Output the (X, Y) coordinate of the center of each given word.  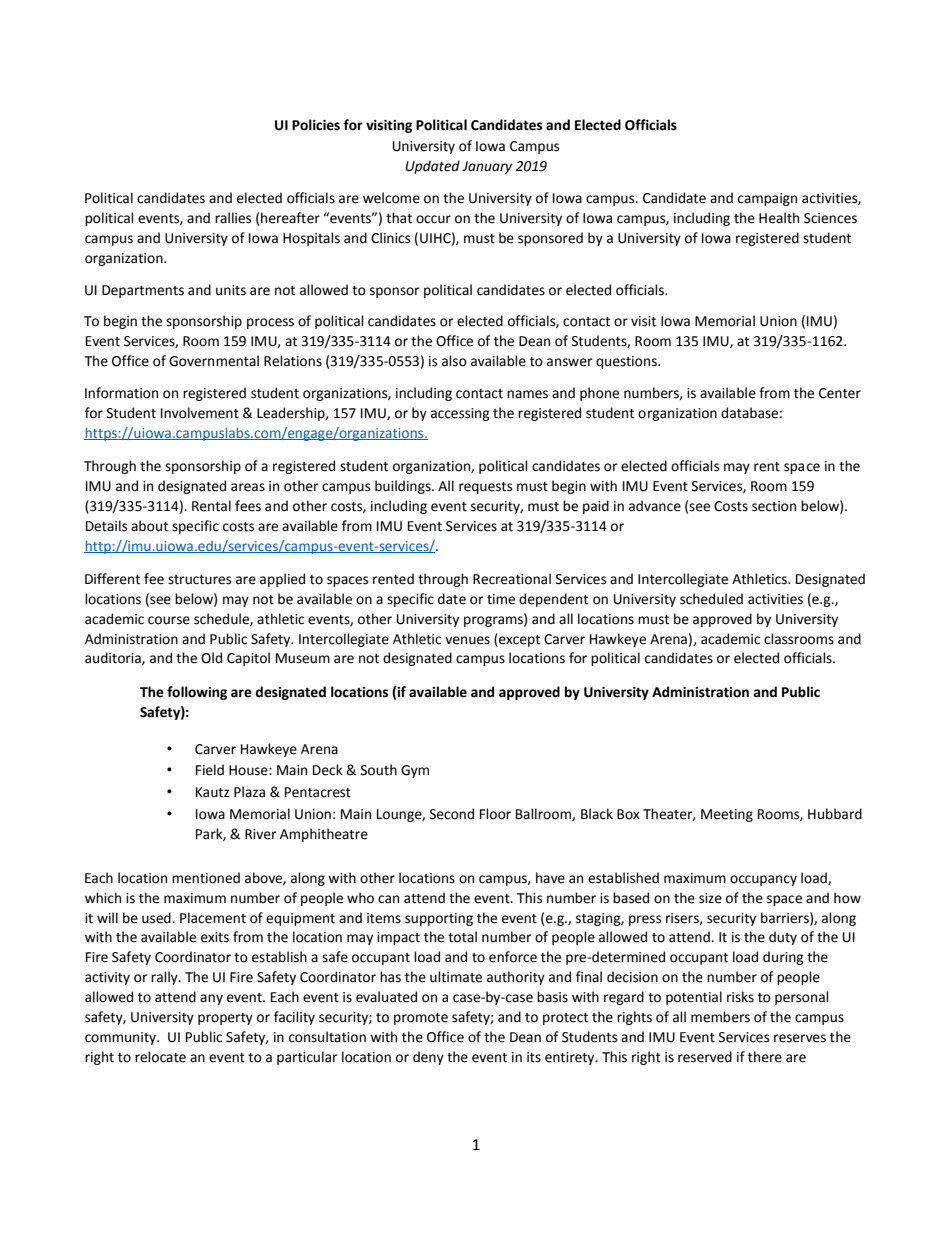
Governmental (214, 361)
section (774, 506)
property (225, 1019)
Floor (495, 814)
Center (840, 393)
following (197, 693)
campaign (767, 199)
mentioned (206, 878)
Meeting (727, 815)
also (454, 361)
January (487, 167)
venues (467, 640)
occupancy (763, 880)
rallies (233, 218)
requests (485, 488)
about (149, 526)
